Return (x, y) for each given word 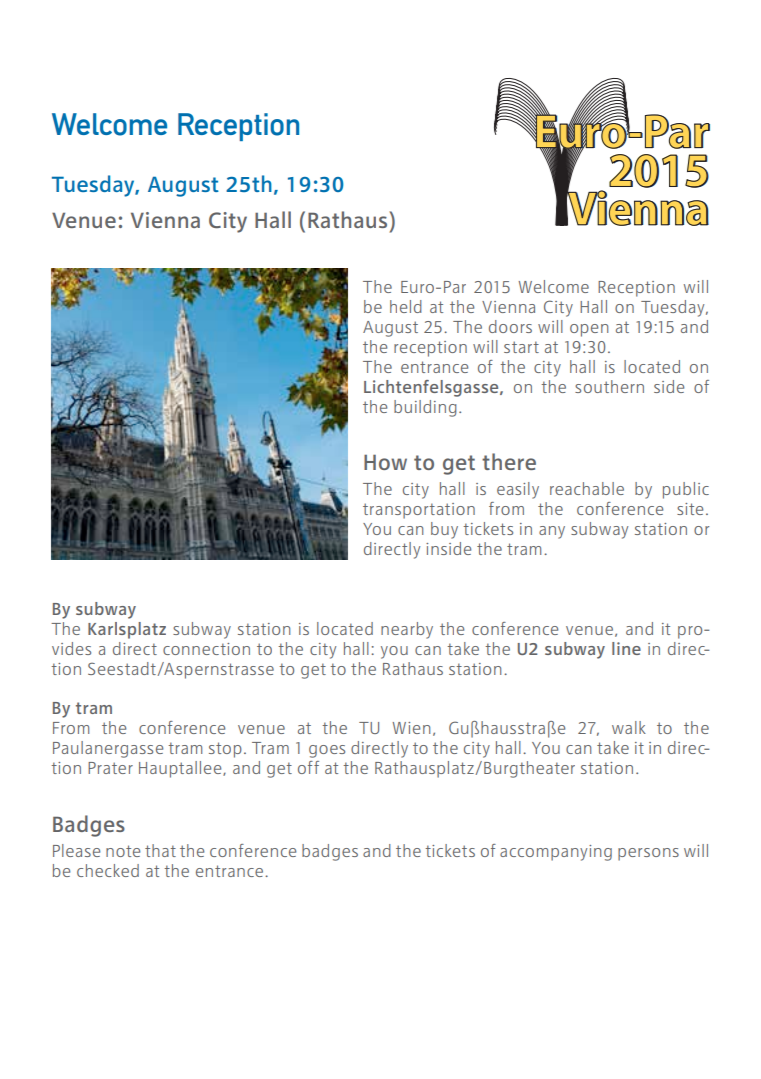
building (425, 408)
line (626, 648)
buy (444, 530)
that (160, 850)
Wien (411, 728)
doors (510, 326)
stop (225, 750)
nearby (407, 630)
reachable (587, 488)
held (406, 306)
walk (629, 727)
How (385, 462)
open (589, 330)
